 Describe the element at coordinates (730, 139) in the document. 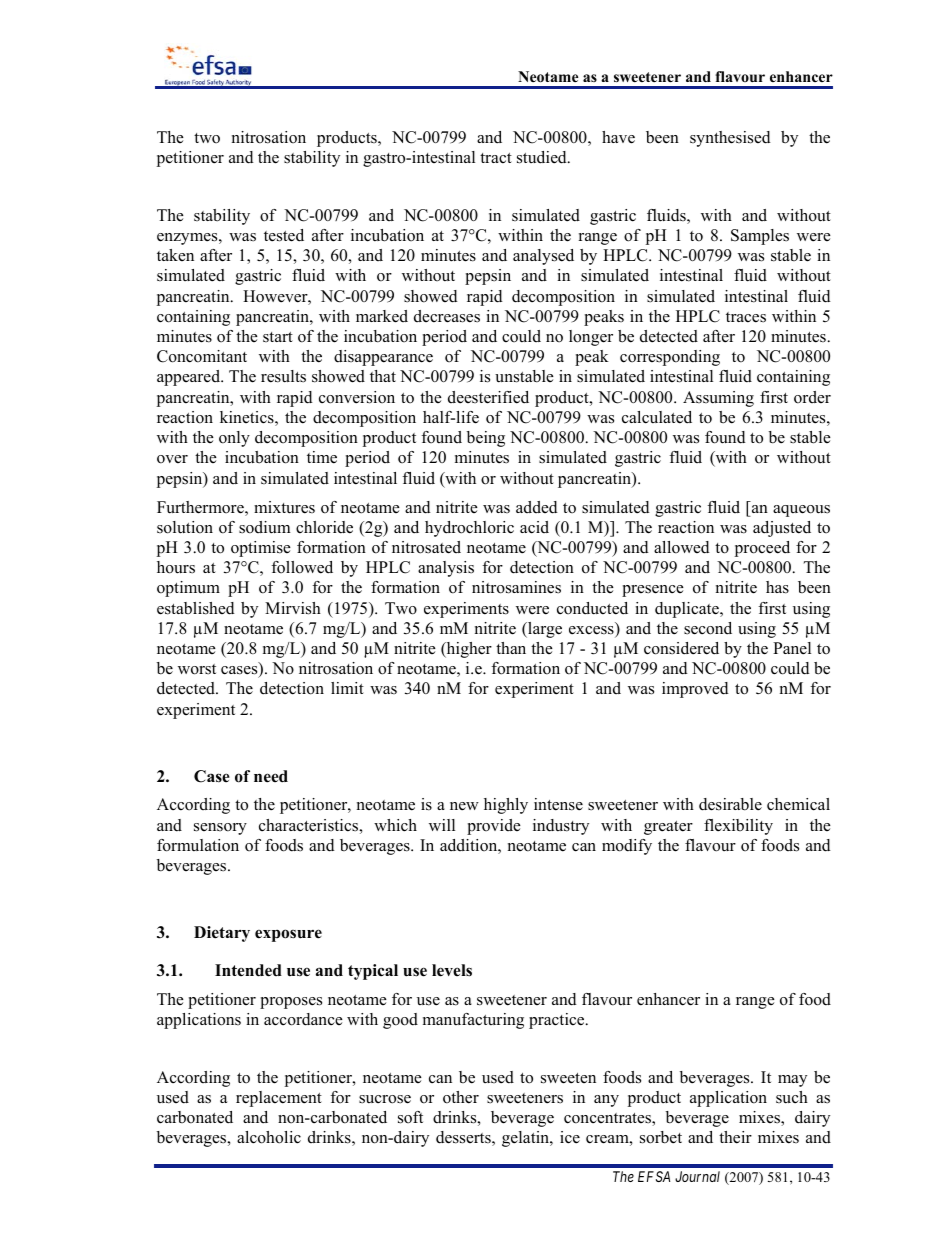

I see `synthesised` at that location.
